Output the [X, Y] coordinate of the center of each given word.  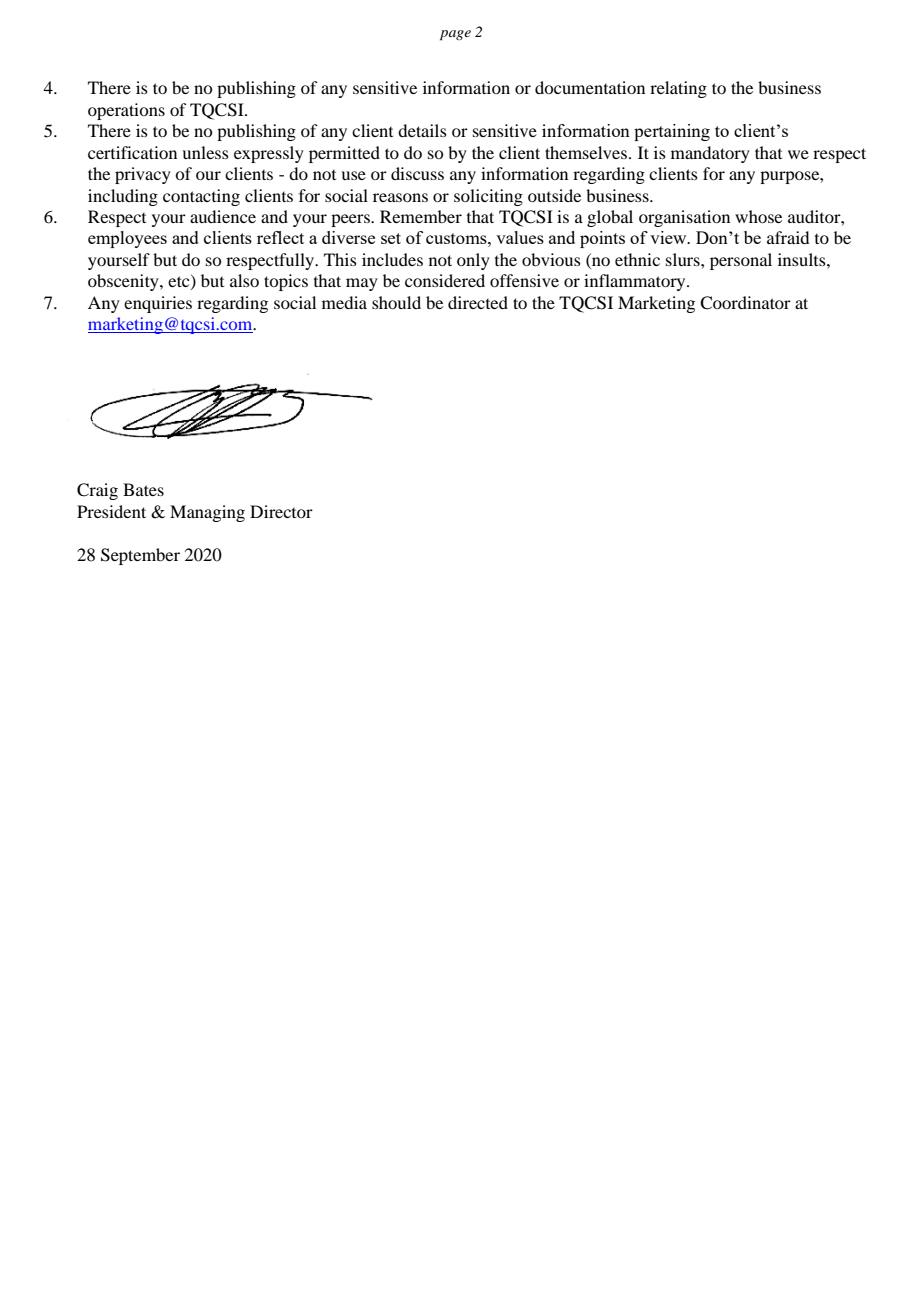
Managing [207, 513]
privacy [143, 175]
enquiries [158, 304]
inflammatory [636, 282]
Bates [143, 489]
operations [126, 111]
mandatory [710, 154]
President [111, 511]
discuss [417, 173]
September [140, 556]
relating [678, 89]
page [455, 35]
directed [478, 302]
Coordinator [745, 303]
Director [281, 511]
